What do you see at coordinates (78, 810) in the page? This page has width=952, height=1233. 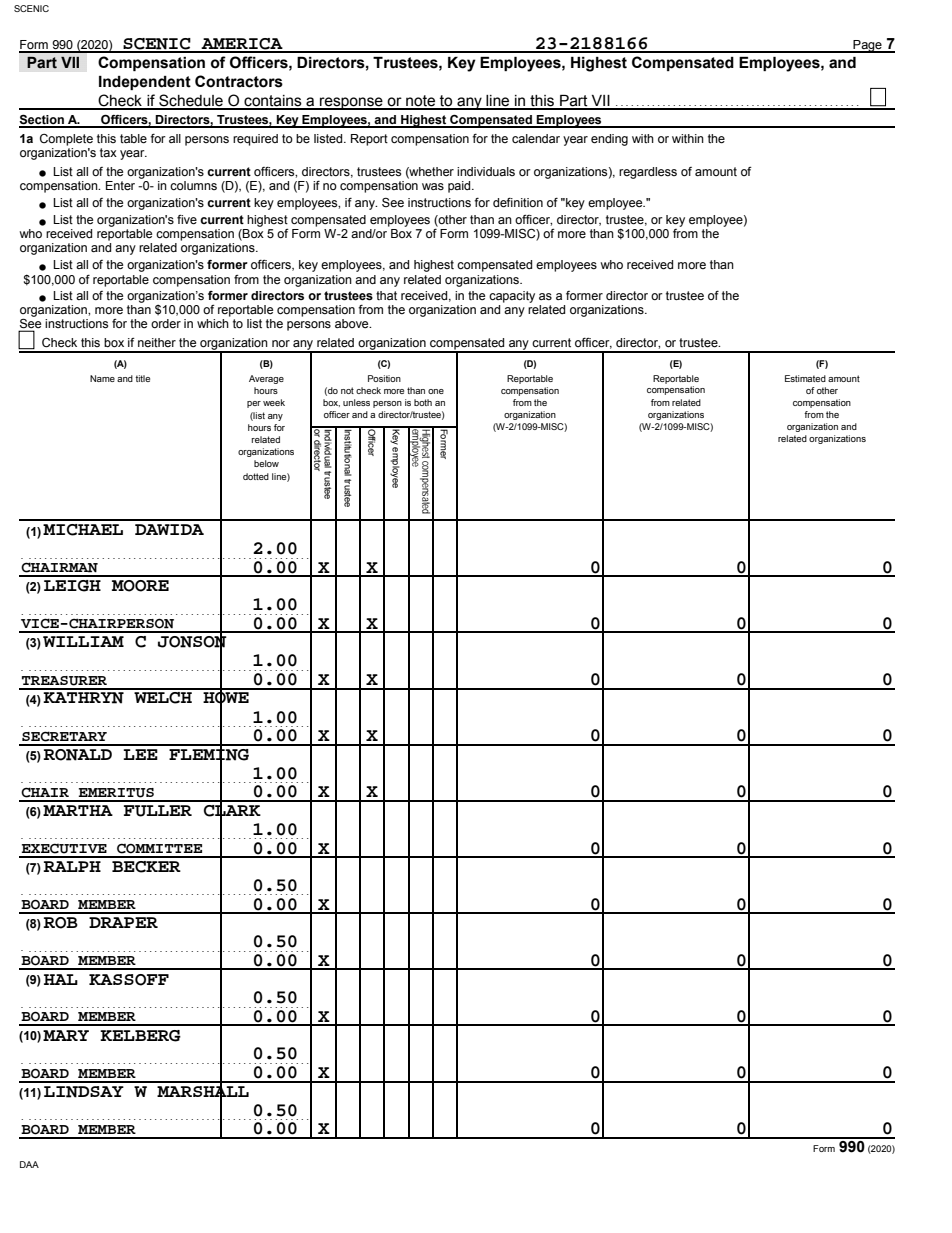 I see `MARTHA` at bounding box center [78, 810].
